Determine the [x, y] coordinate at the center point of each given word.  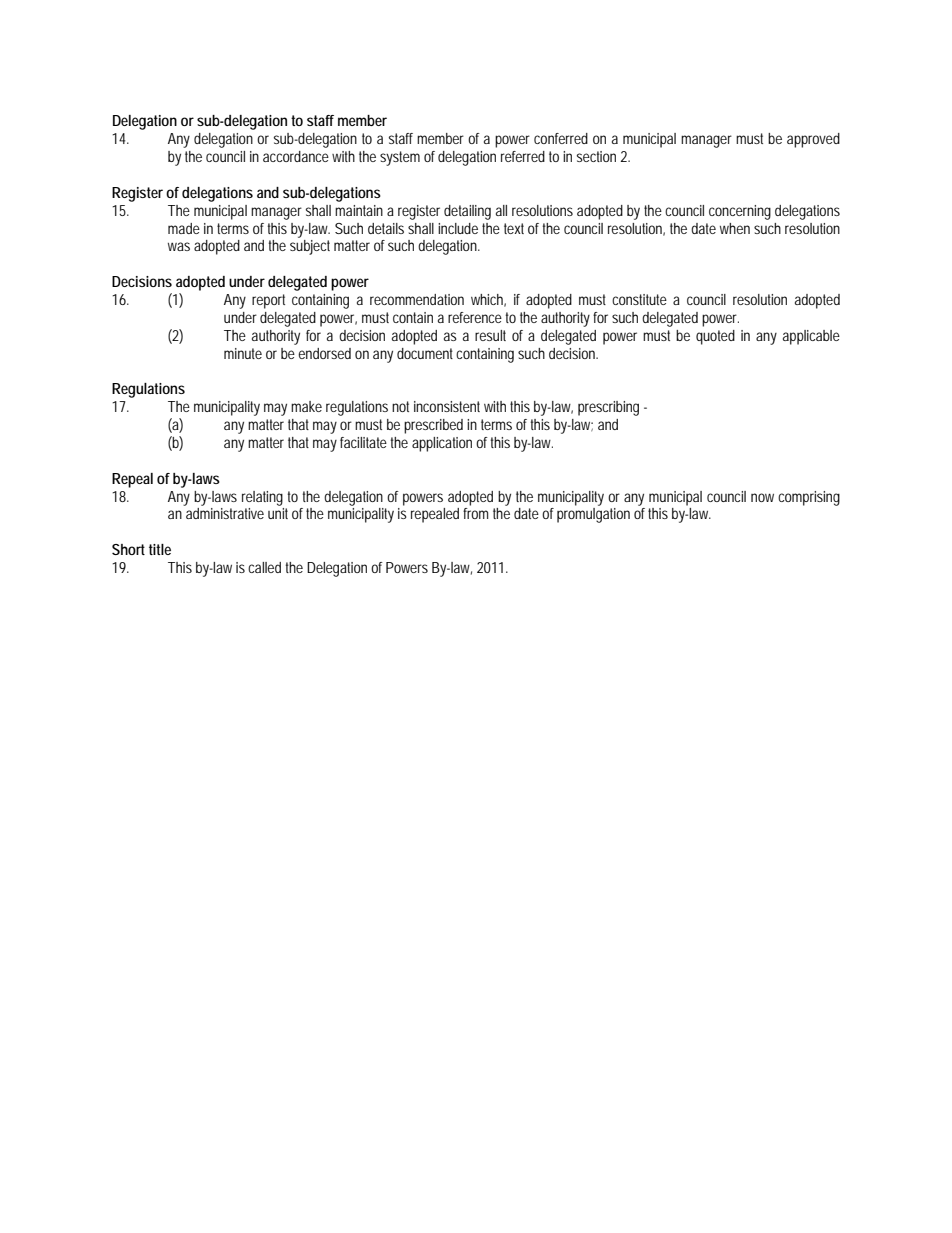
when [735, 228]
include [458, 228]
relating [262, 498]
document [425, 353]
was [179, 246]
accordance [296, 156]
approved [813, 140]
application [442, 444]
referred [523, 156]
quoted [715, 337]
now [762, 497]
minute [243, 353]
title [160, 549]
